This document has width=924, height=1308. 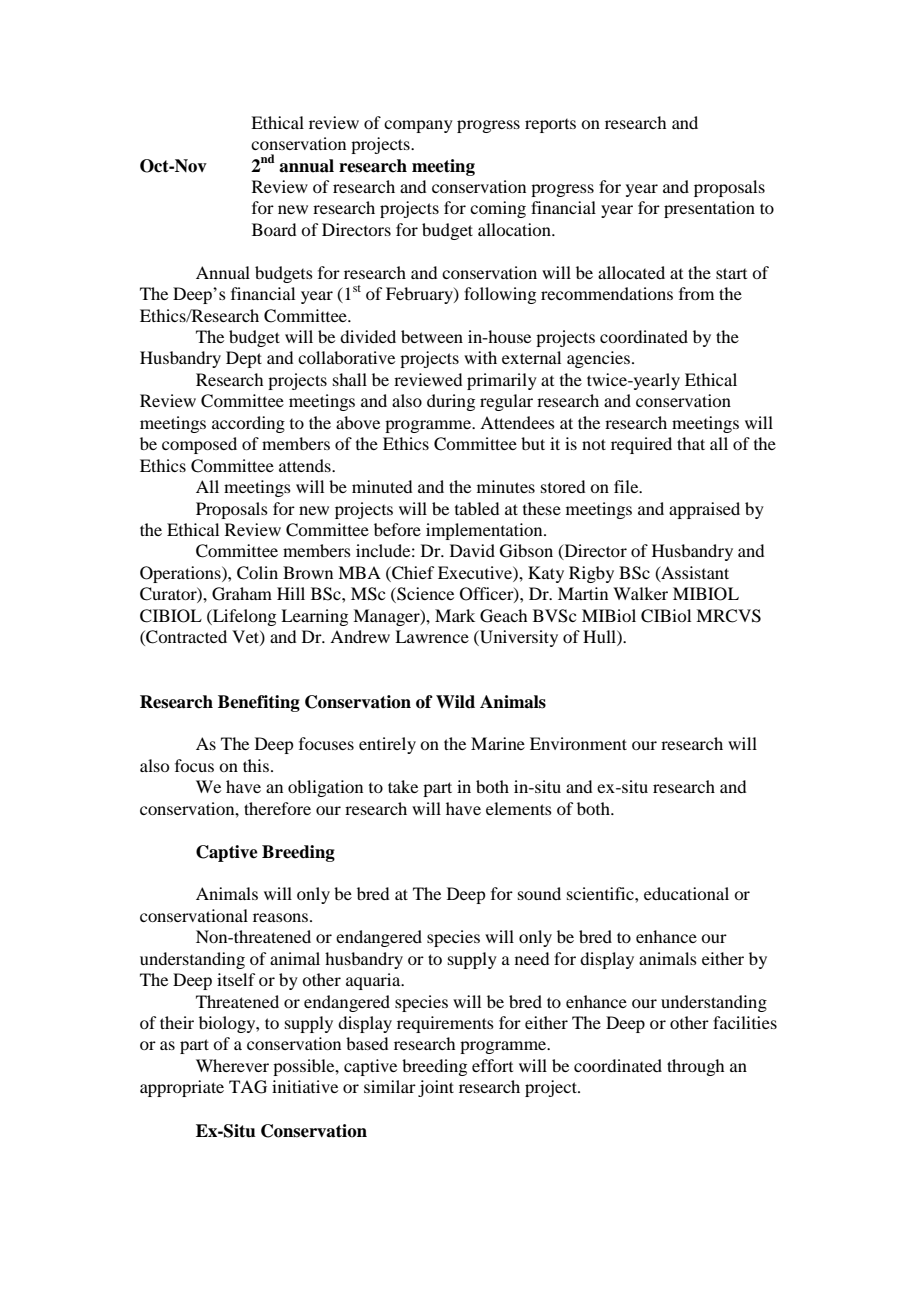 What do you see at coordinates (709, 209) in the document?
I see `presentation` at bounding box center [709, 209].
